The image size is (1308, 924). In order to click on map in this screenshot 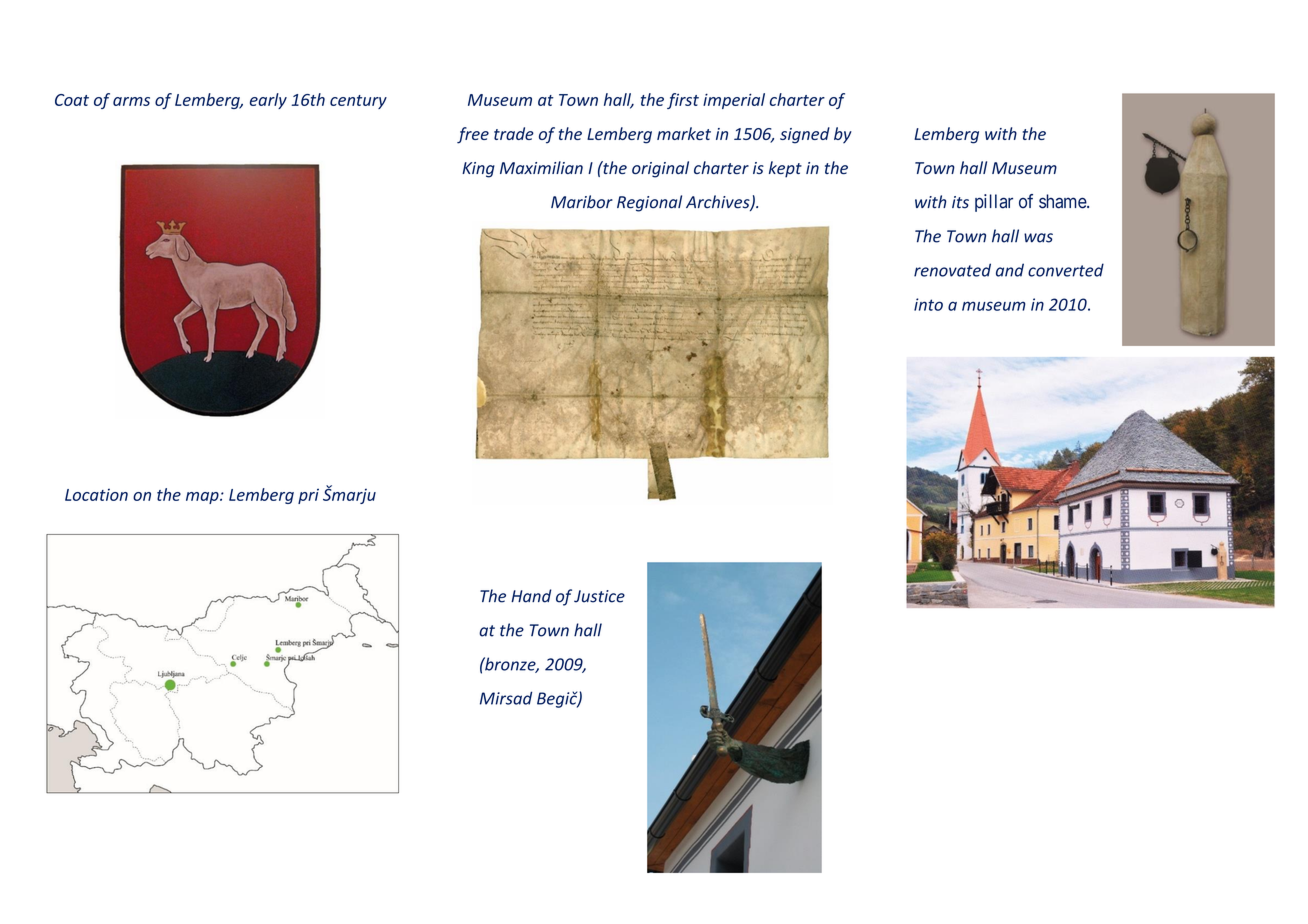, I will do `click(203, 498)`.
